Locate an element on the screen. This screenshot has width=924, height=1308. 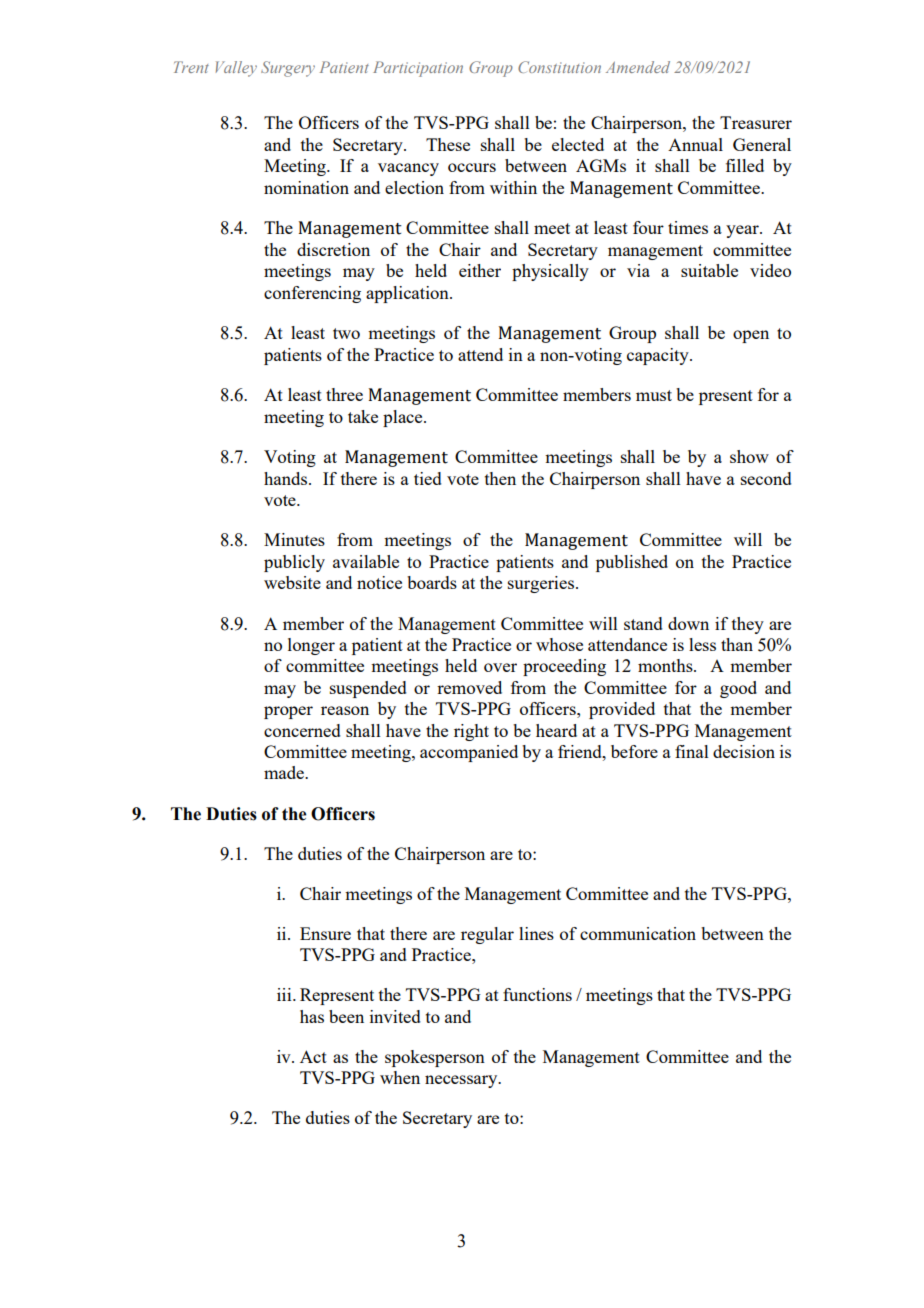
has is located at coordinates (312, 1016).
